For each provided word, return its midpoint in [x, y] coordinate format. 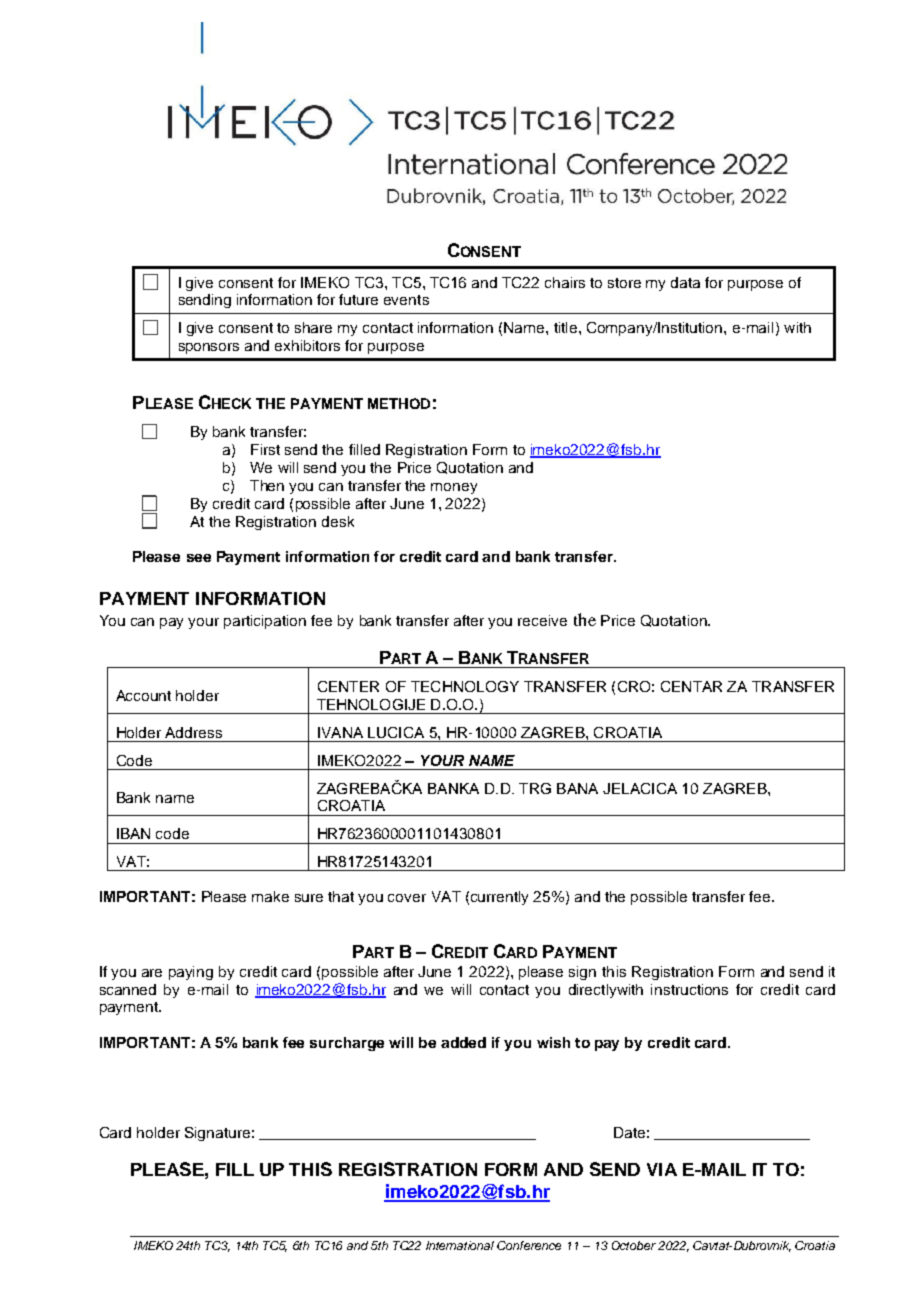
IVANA [340, 732]
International [460, 1245]
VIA [662, 1169]
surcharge [347, 1044]
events [406, 300]
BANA [577, 788]
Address [193, 732]
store [624, 283]
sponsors [209, 348]
